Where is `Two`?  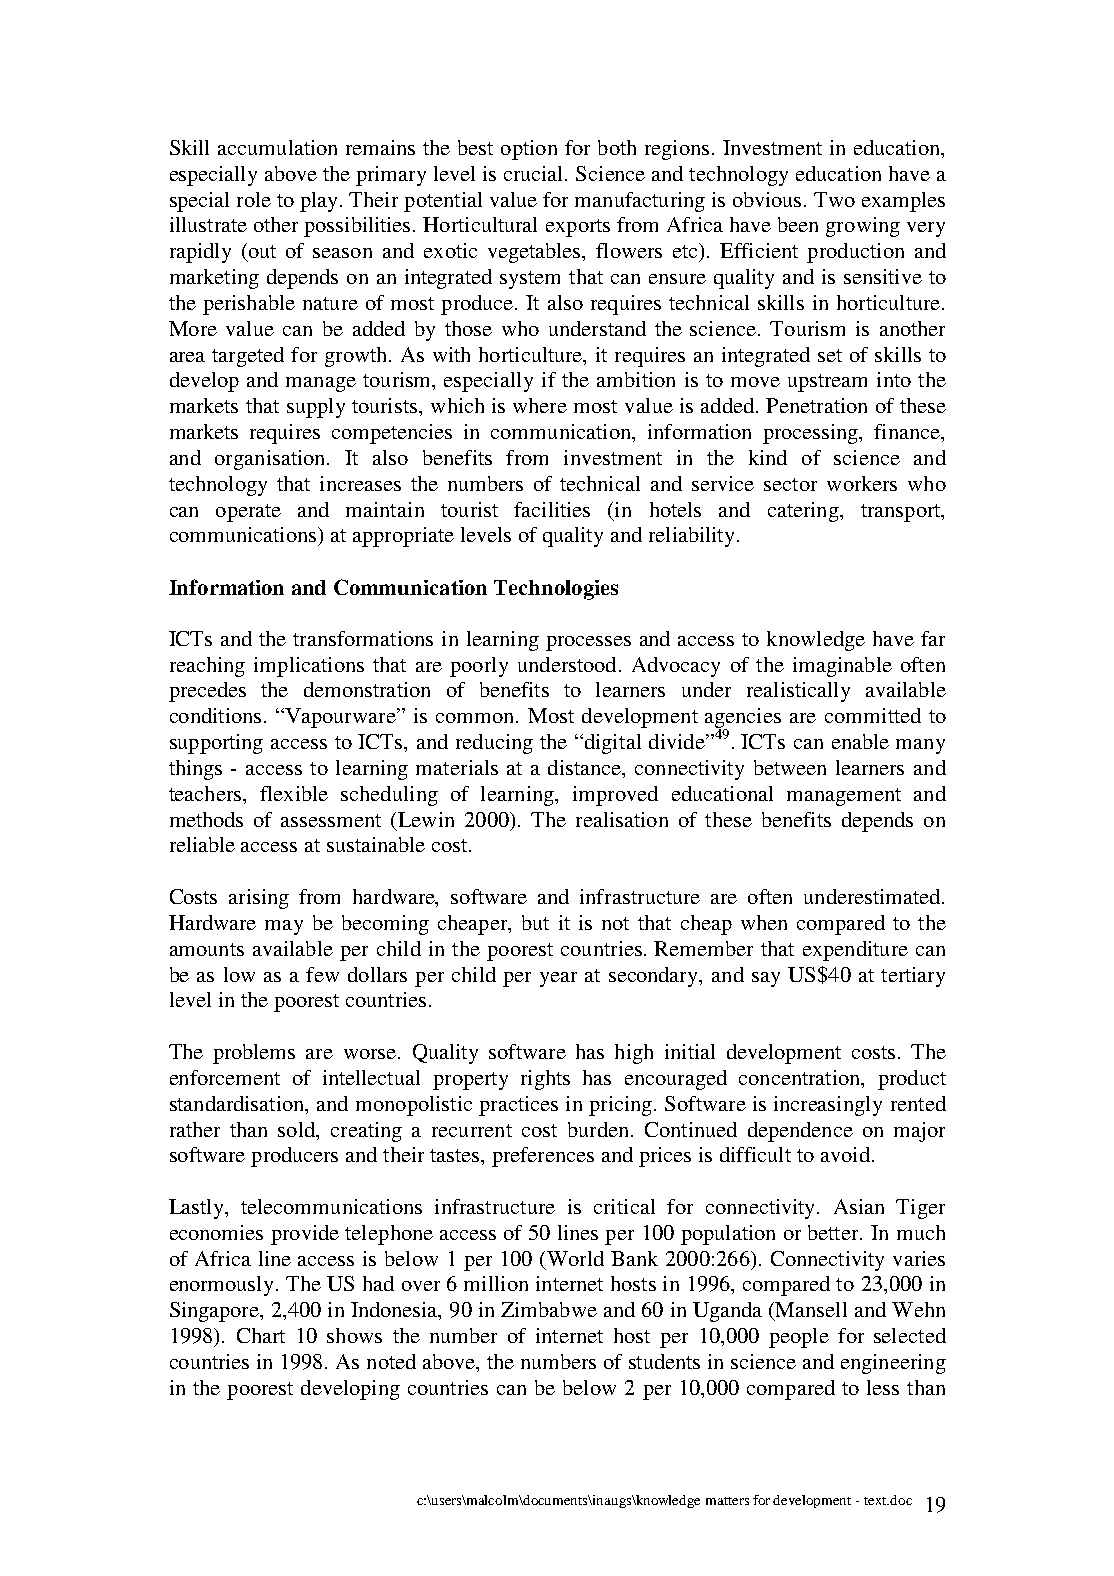 Two is located at coordinates (834, 199).
